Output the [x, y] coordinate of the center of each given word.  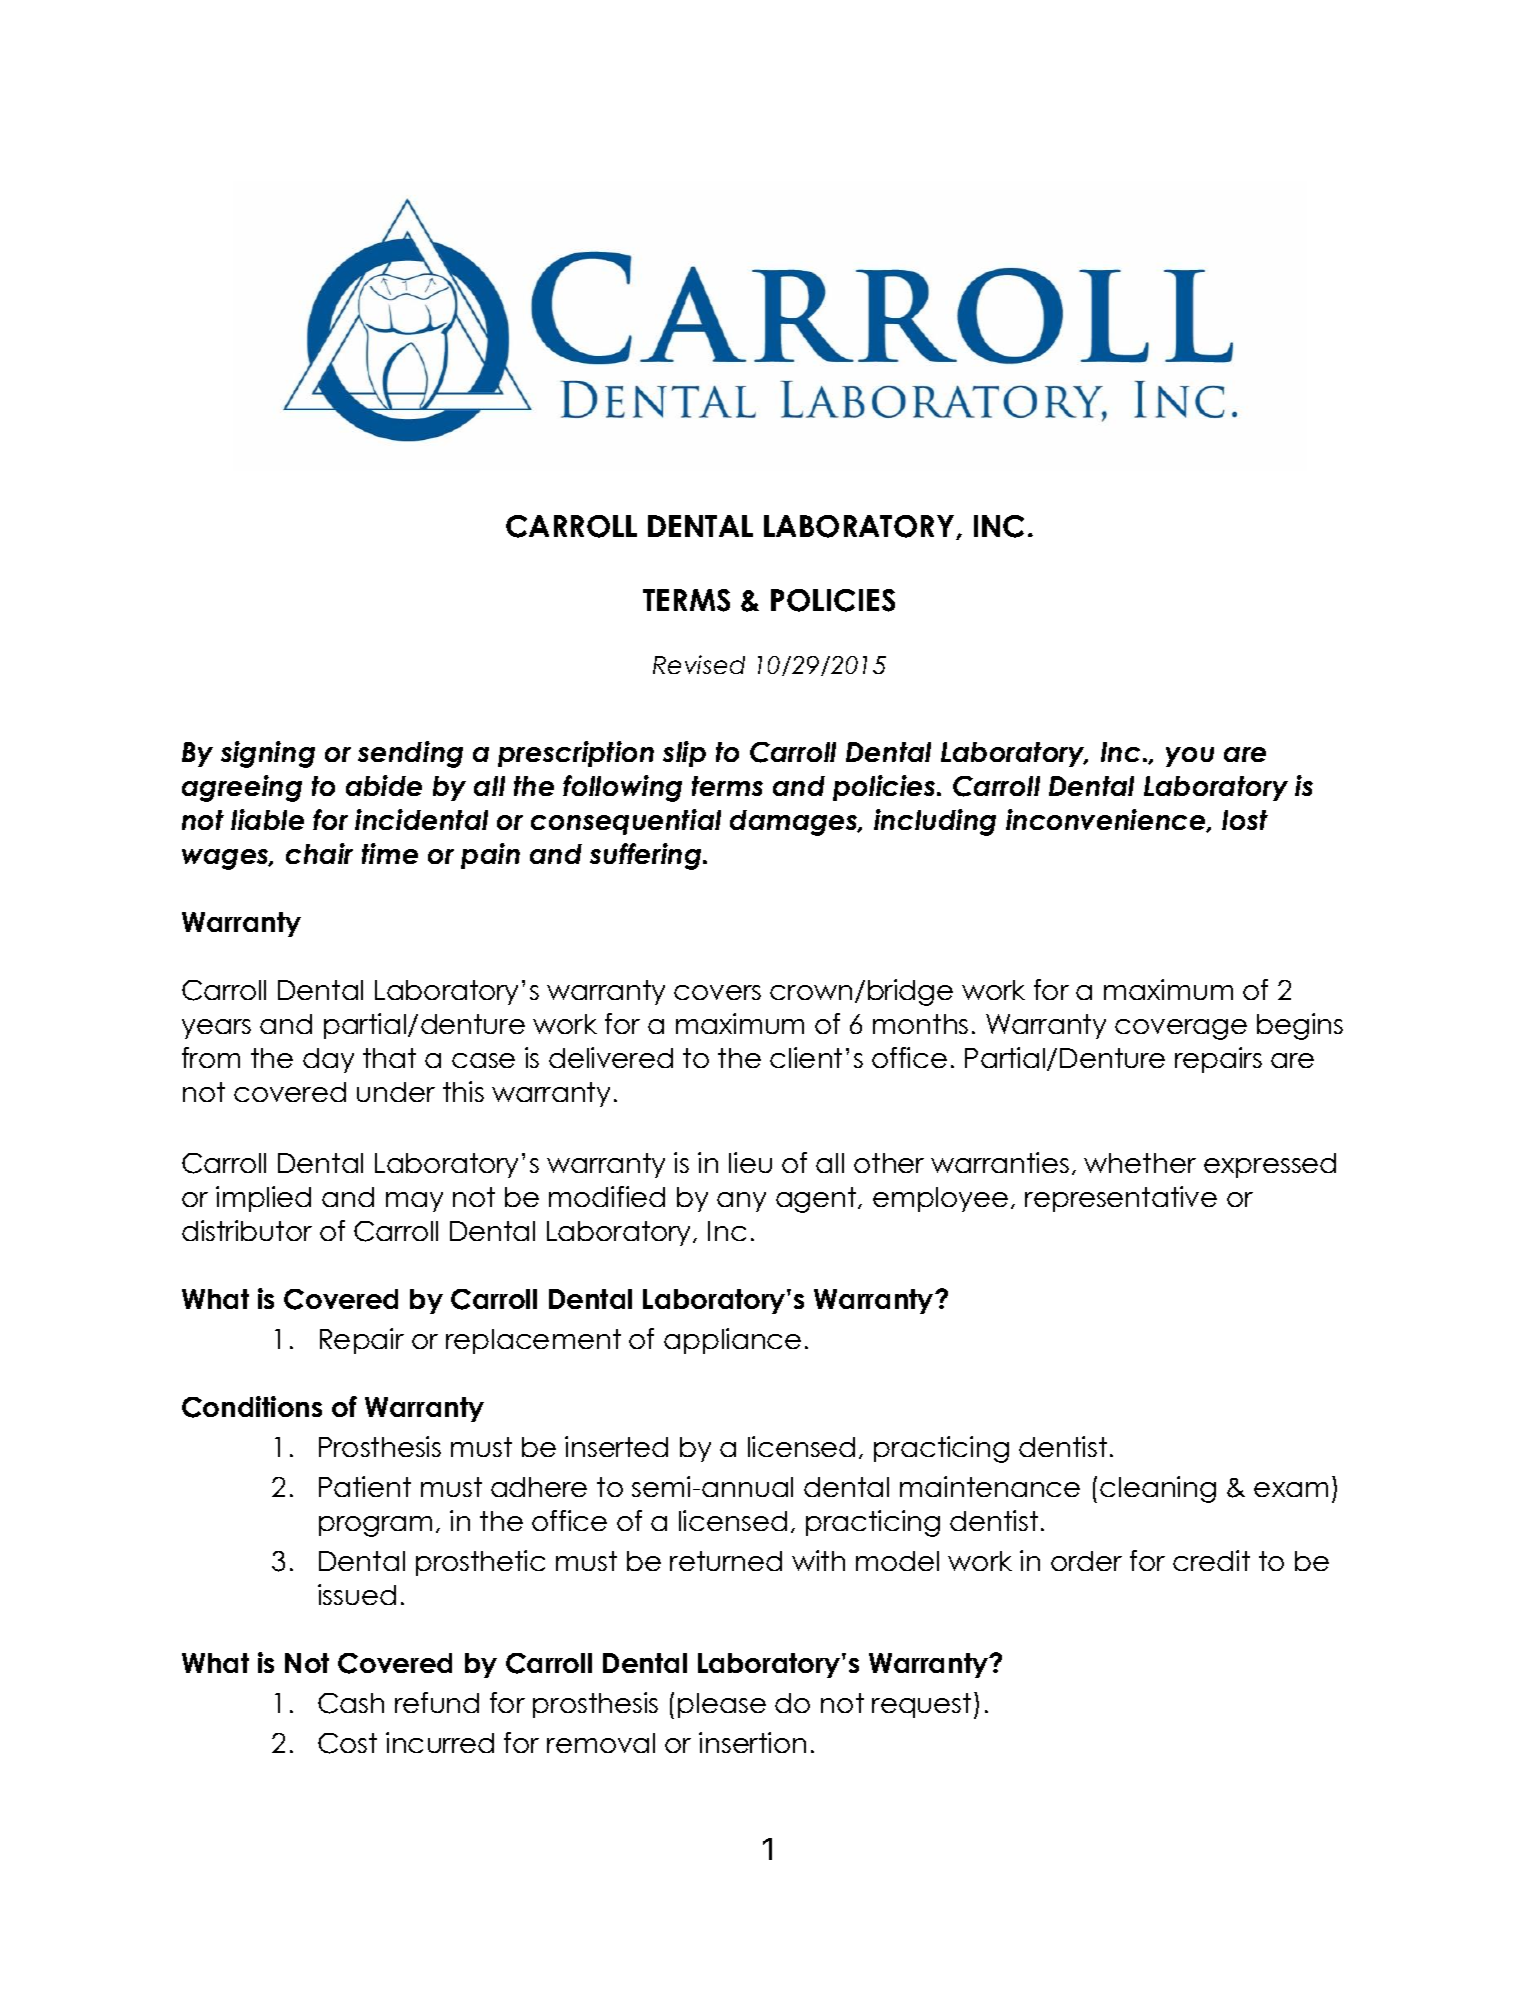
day [328, 1060]
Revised [699, 664]
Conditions [252, 1407]
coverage [1181, 1029]
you [1190, 757]
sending [410, 754]
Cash [351, 1703]
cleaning [1158, 1489]
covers [717, 992]
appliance [732, 1341]
